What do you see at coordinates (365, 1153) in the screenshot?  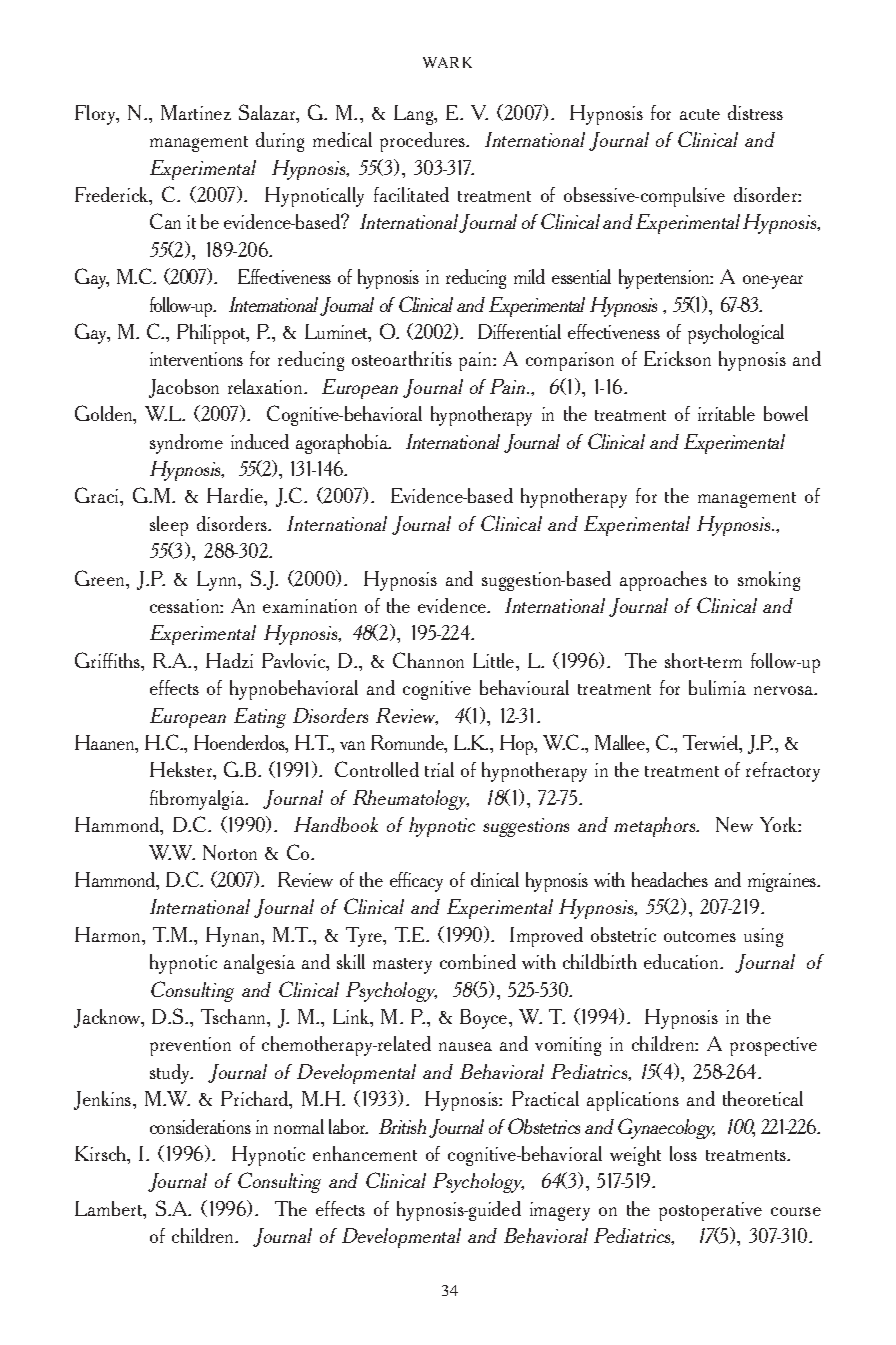 I see `enhancement` at bounding box center [365, 1153].
